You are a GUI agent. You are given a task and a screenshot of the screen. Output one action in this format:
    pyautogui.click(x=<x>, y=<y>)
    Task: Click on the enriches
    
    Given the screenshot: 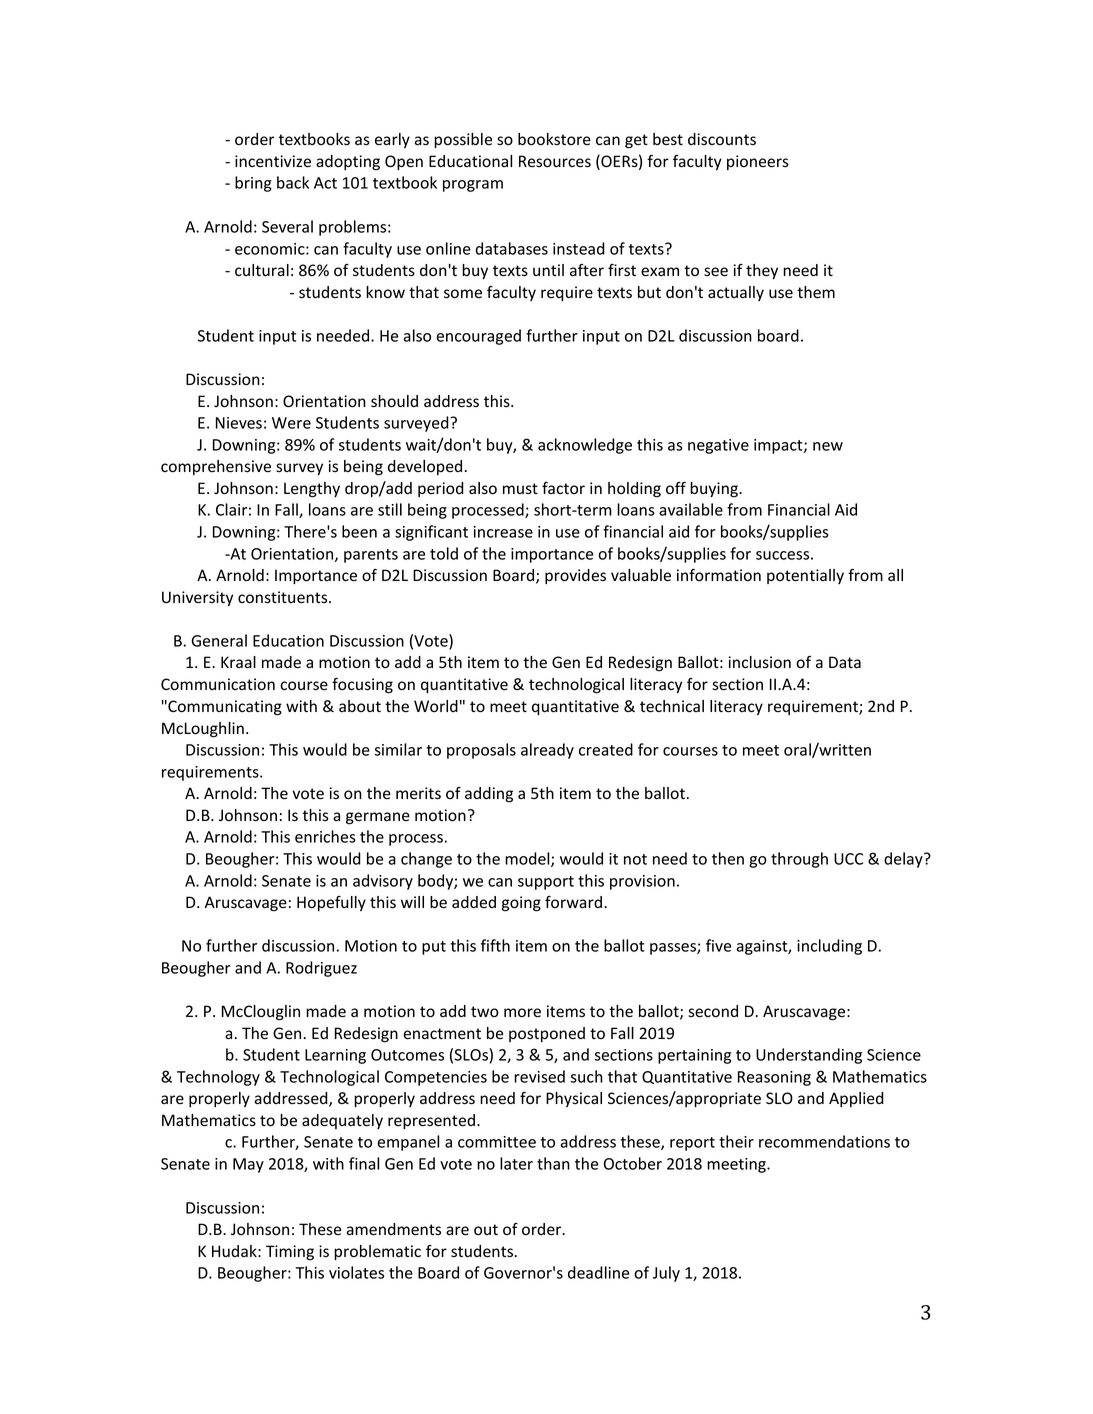 What is the action you would take?
    pyautogui.click(x=325, y=836)
